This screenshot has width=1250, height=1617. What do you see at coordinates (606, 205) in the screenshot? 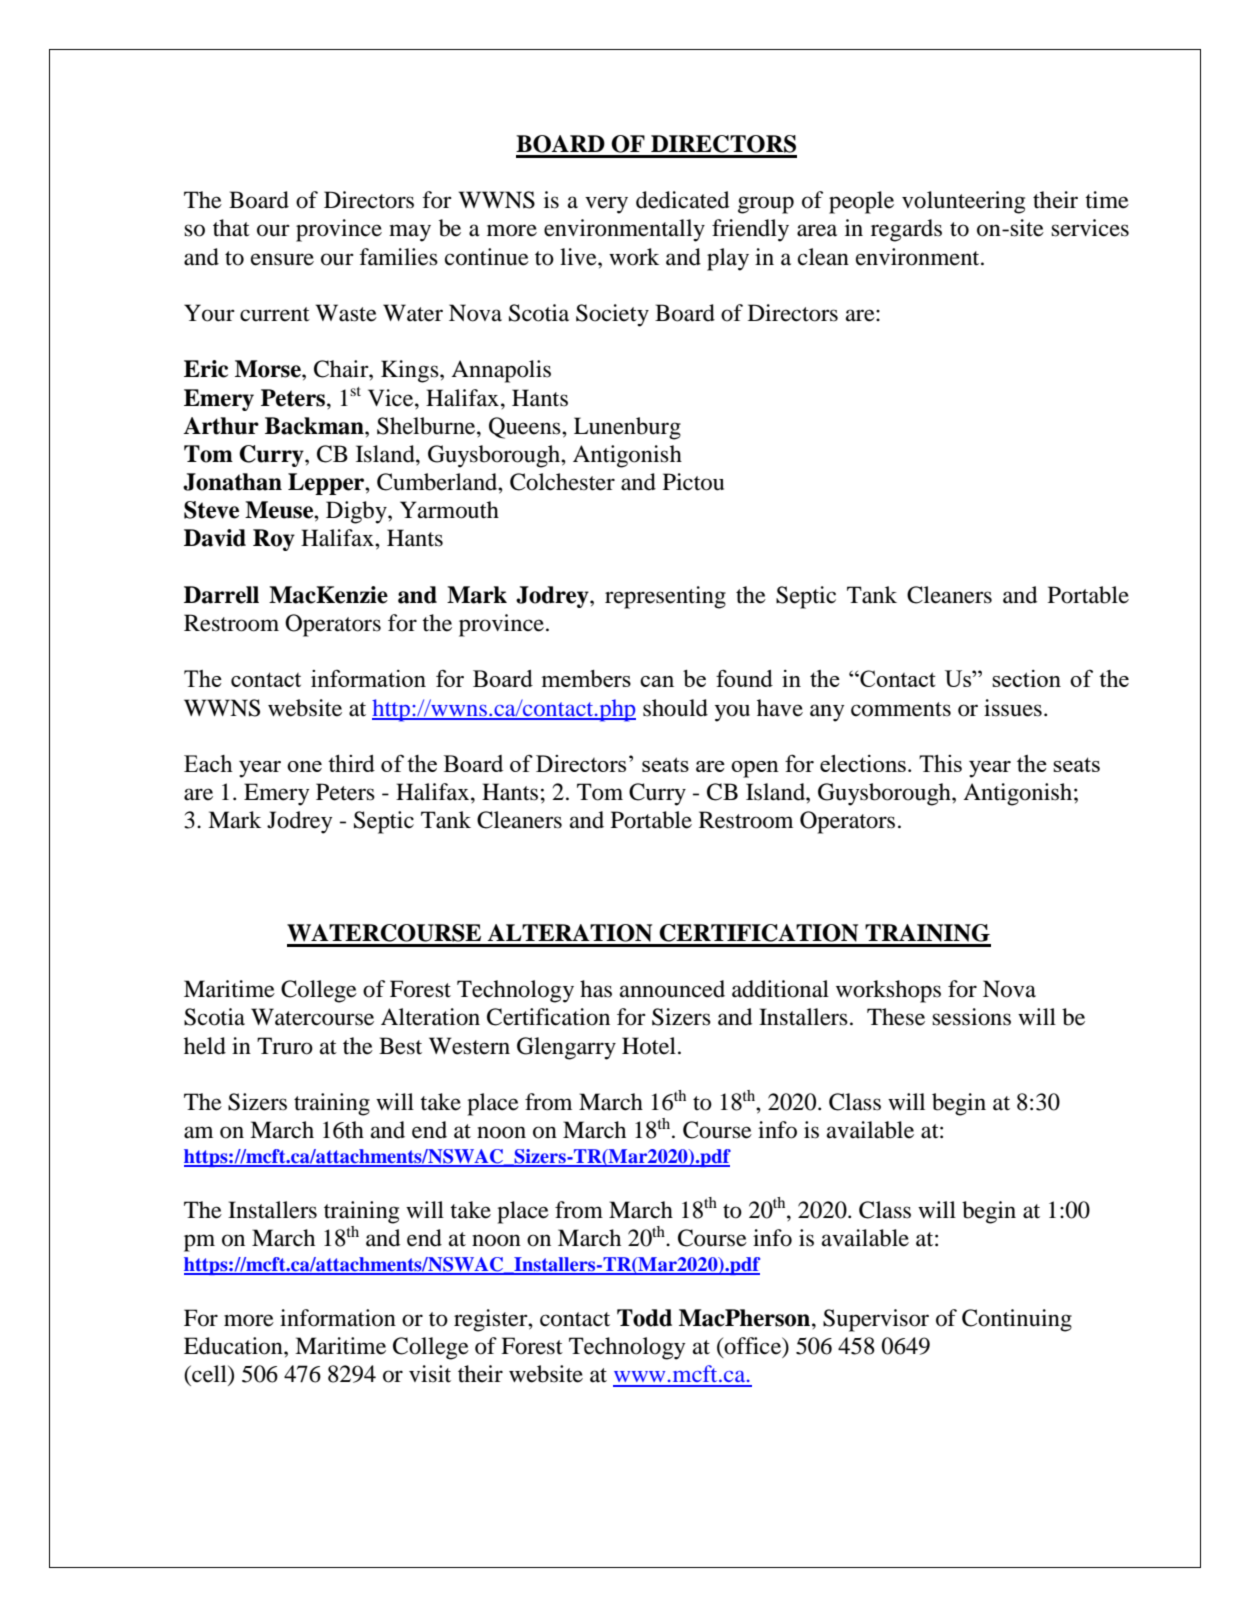
I see `very` at bounding box center [606, 205].
